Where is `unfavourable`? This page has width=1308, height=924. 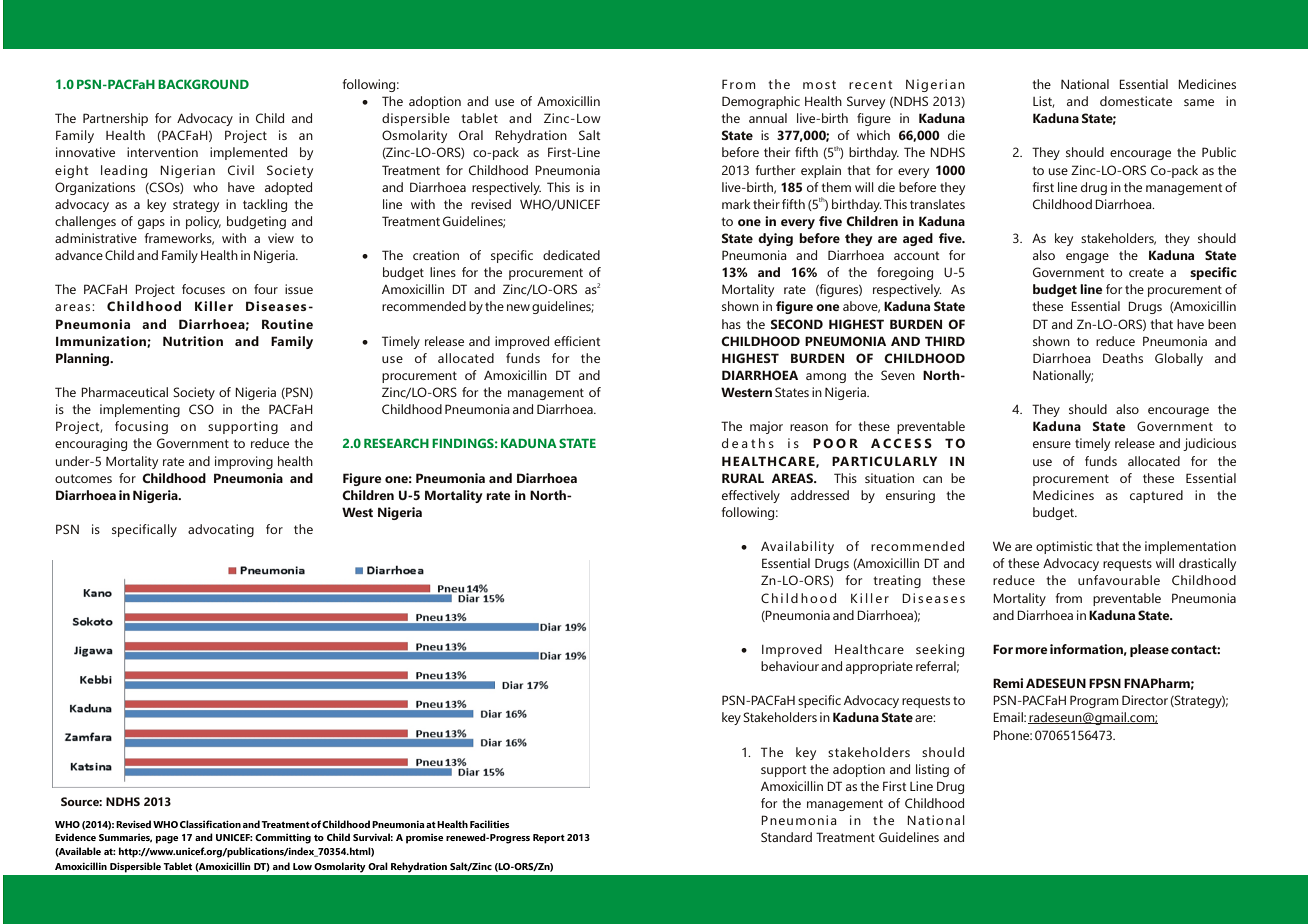
unfavourable is located at coordinates (1119, 580).
